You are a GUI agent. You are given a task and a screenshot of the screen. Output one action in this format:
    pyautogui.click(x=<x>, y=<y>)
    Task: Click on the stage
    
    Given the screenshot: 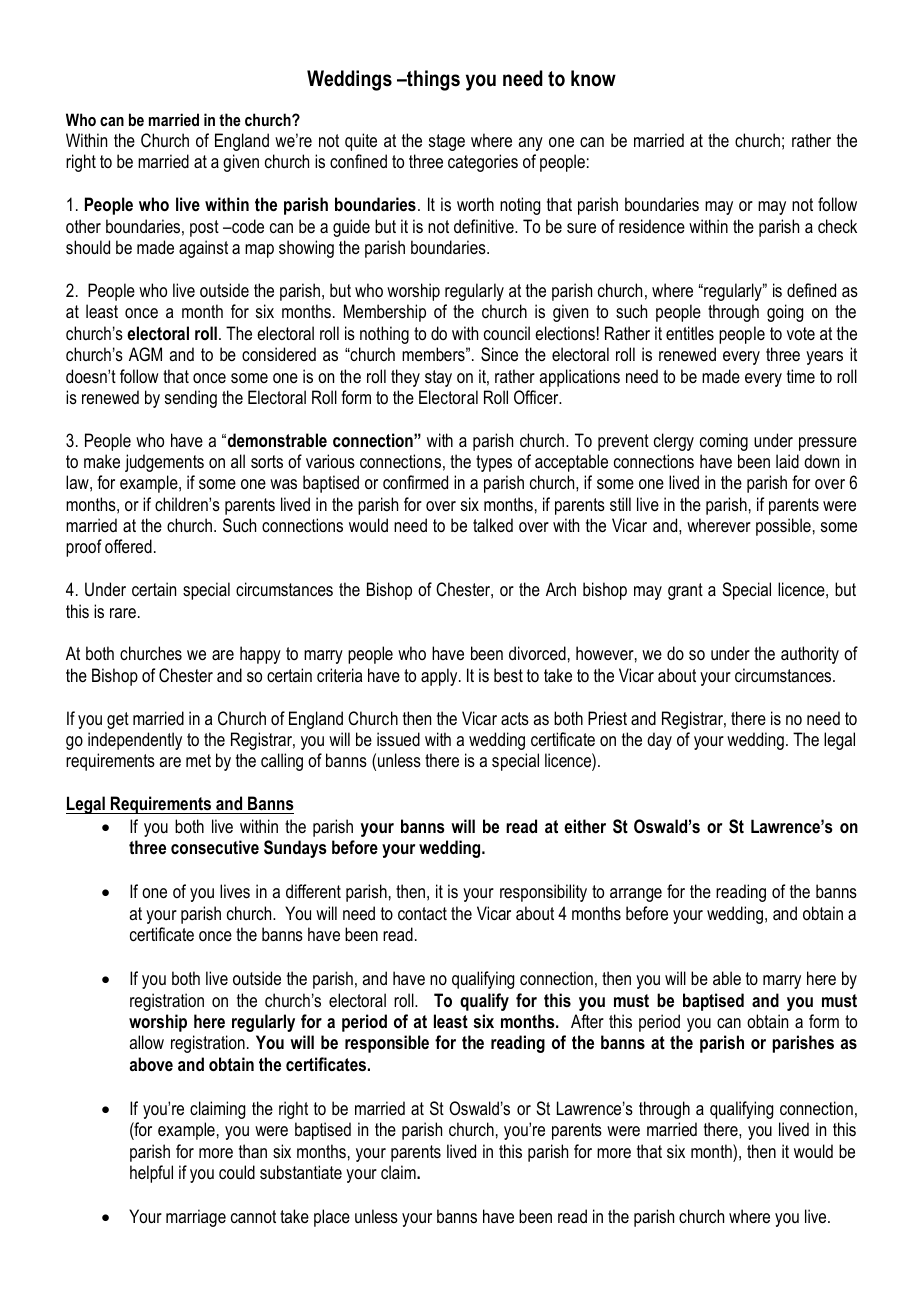 What is the action you would take?
    pyautogui.click(x=447, y=142)
